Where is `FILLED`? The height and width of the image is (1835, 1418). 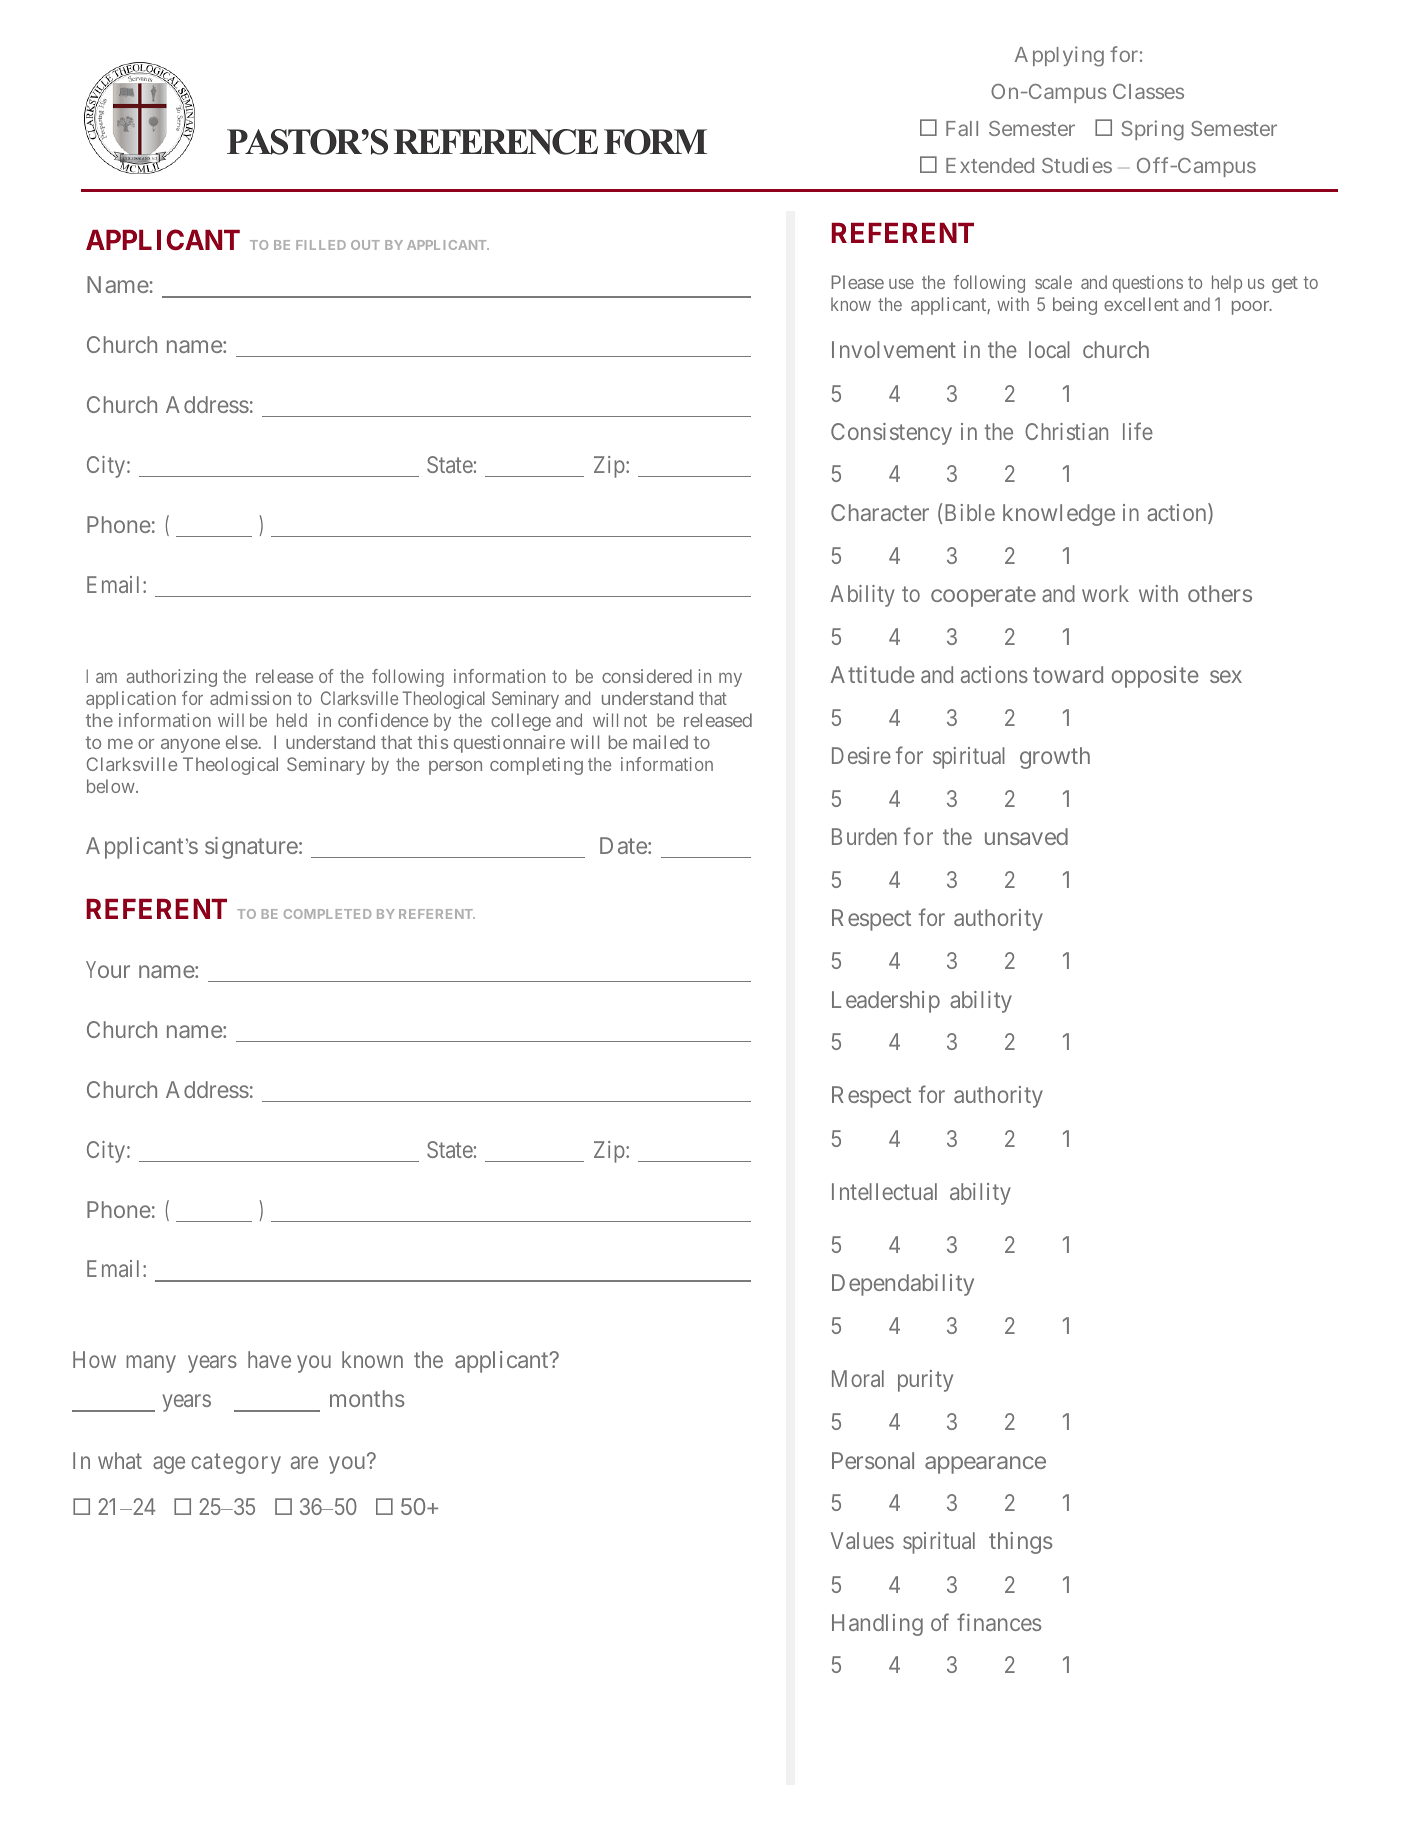
FILLED is located at coordinates (321, 245).
